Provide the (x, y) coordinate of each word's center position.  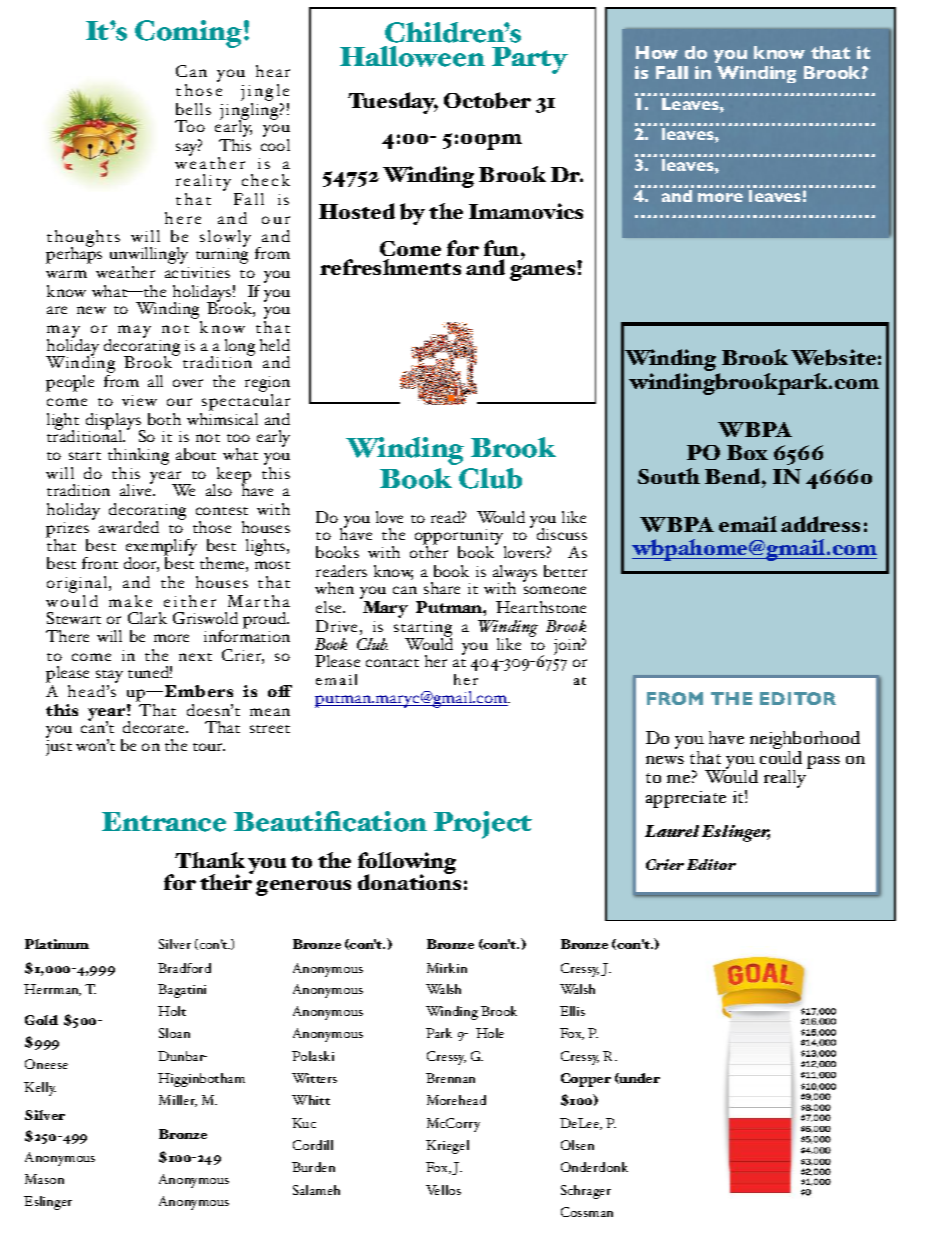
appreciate (686, 799)
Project (483, 825)
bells (193, 109)
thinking (138, 458)
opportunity (460, 538)
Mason (44, 1179)
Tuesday (393, 103)
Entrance (164, 822)
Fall (672, 72)
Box (747, 452)
